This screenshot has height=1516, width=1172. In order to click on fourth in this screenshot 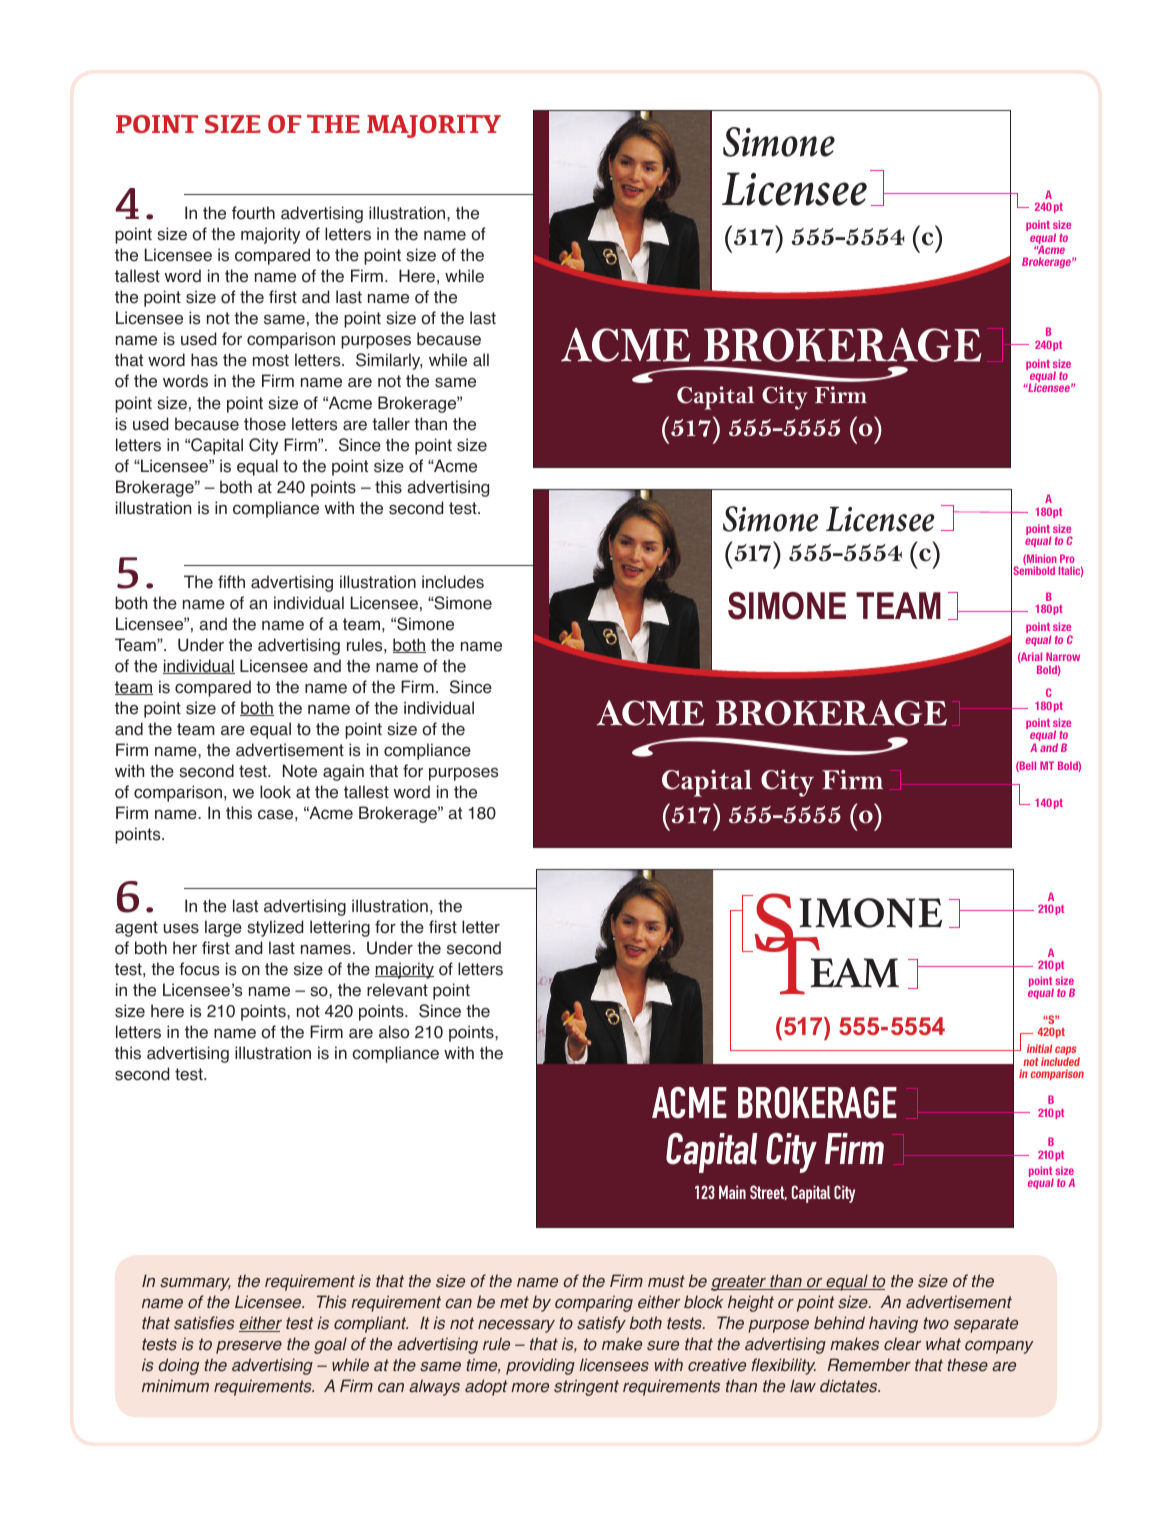, I will do `click(253, 213)`.
